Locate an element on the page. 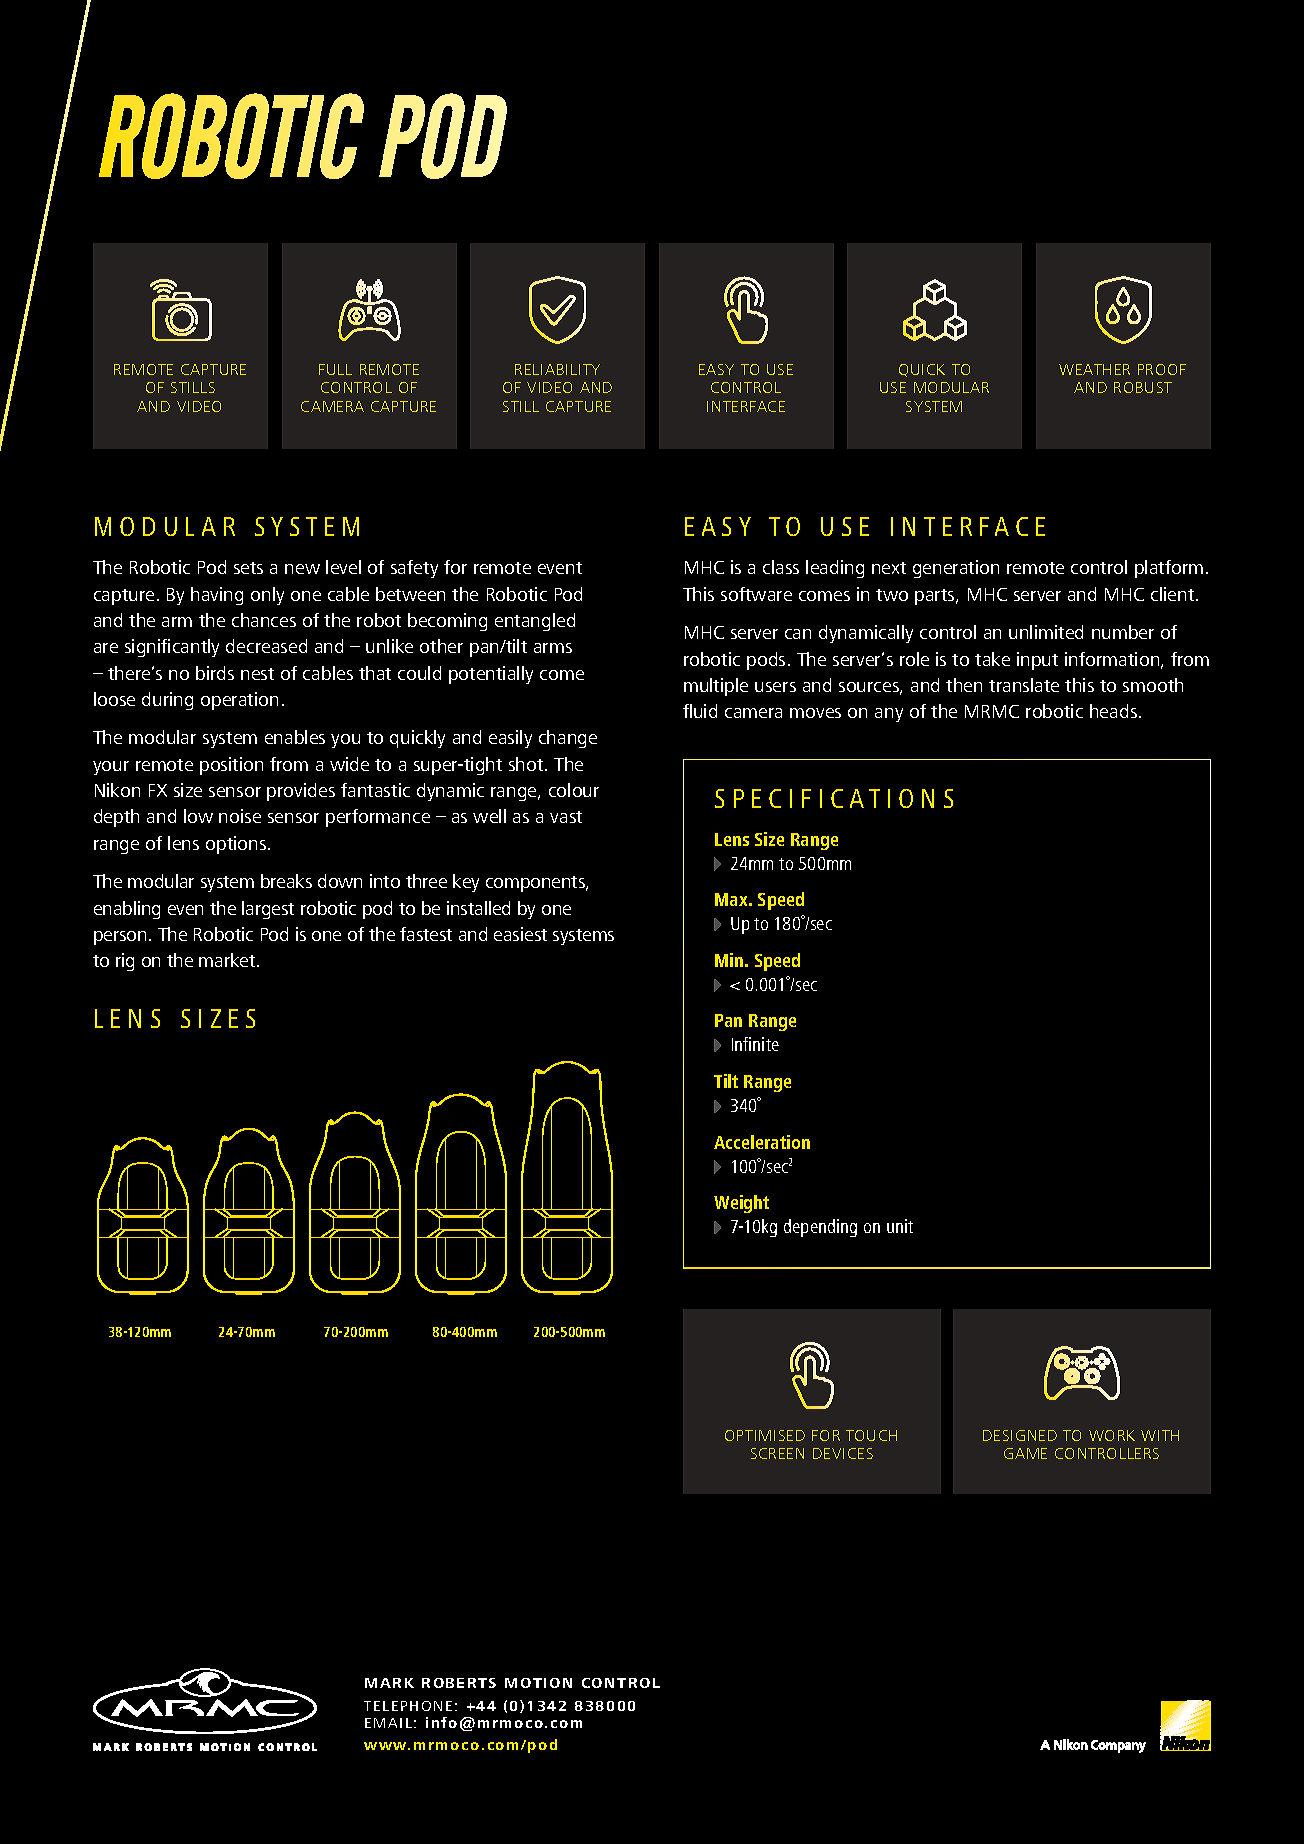 This image has width=1304, height=1844. heads is located at coordinates (1113, 711).
